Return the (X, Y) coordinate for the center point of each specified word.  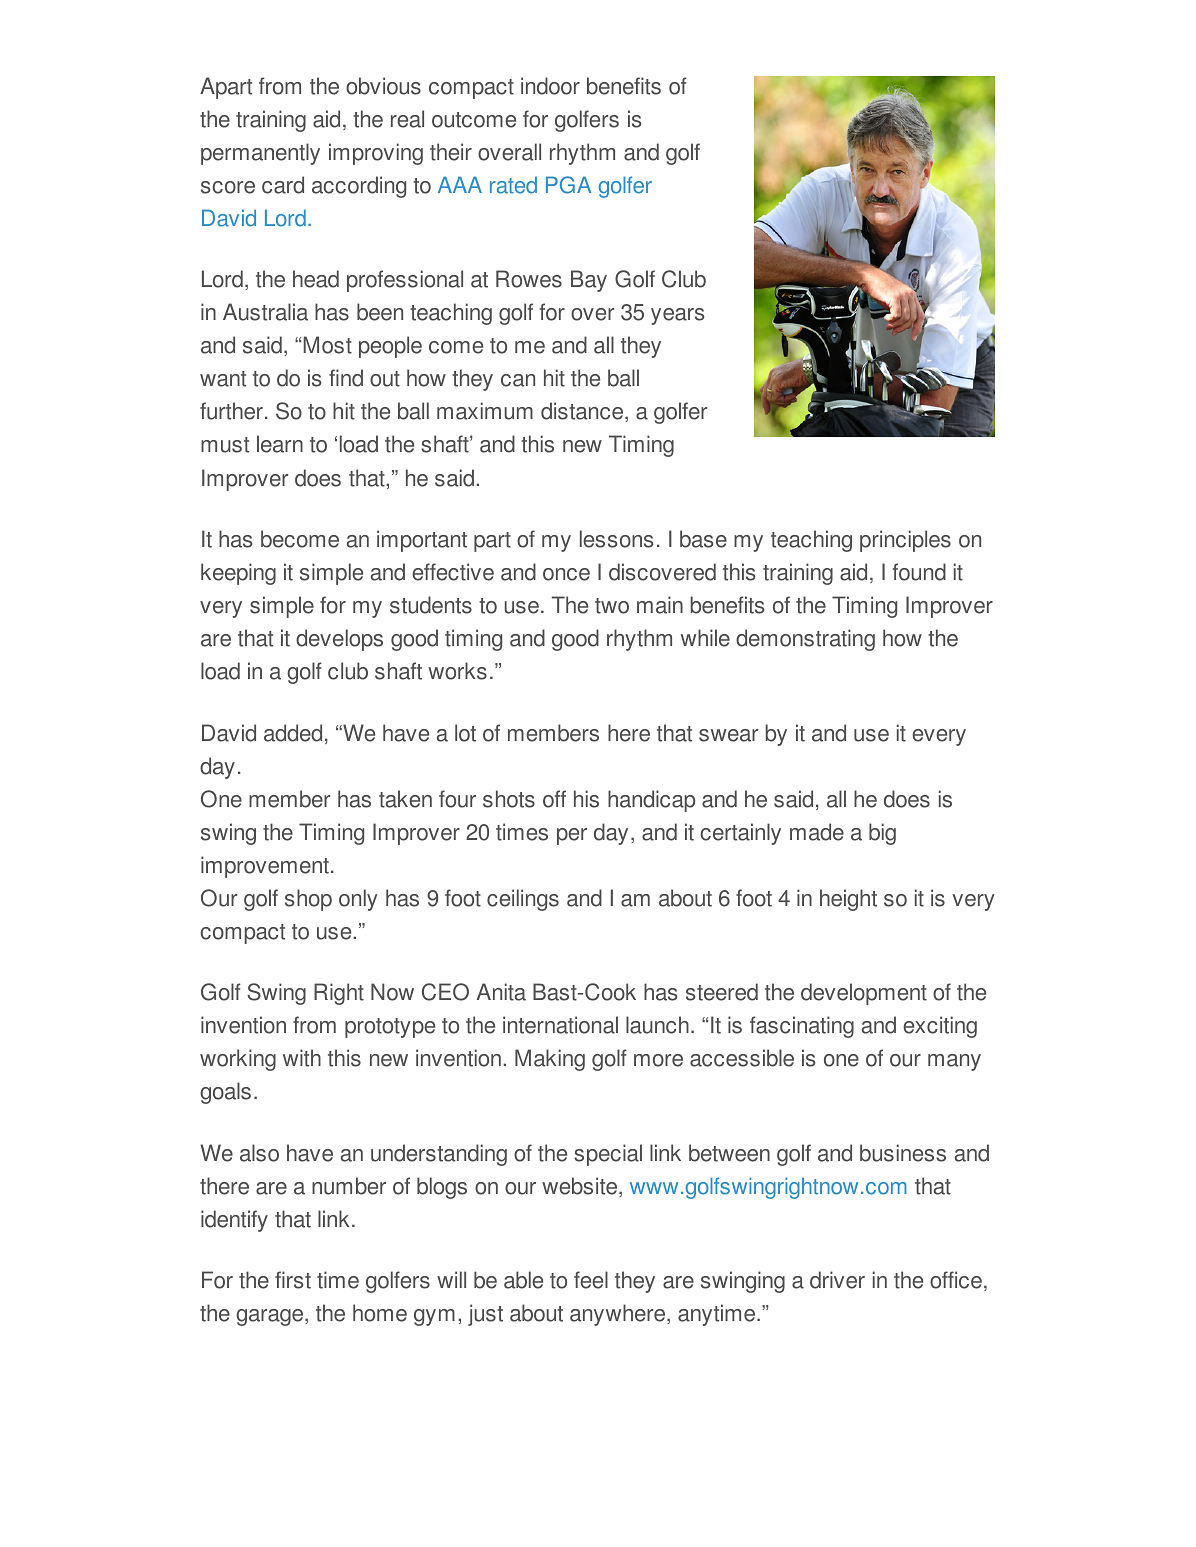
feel (591, 1280)
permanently (260, 154)
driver (837, 1280)
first (293, 1280)
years (678, 316)
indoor (550, 86)
